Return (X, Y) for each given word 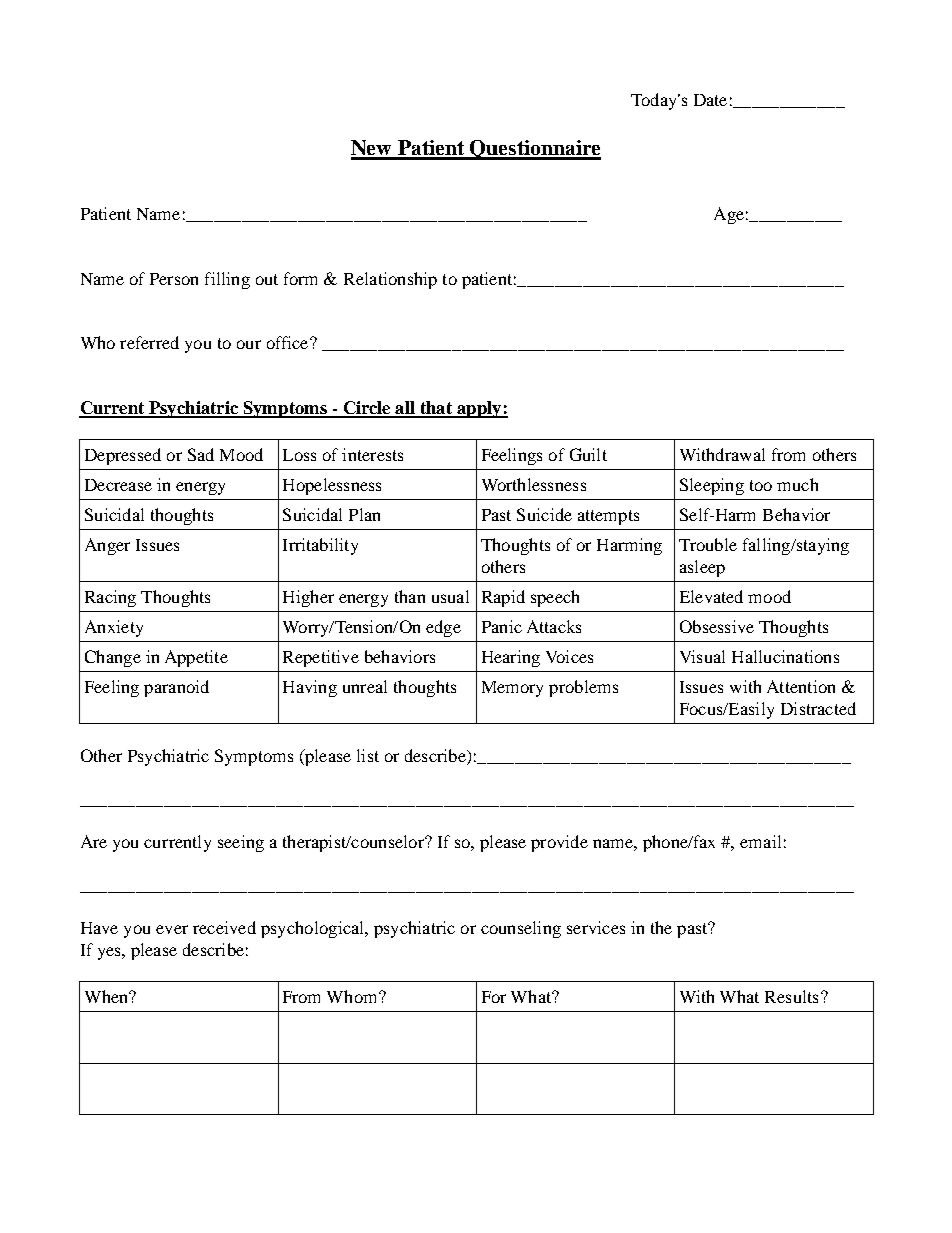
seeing (241, 843)
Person (174, 279)
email (760, 841)
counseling (521, 929)
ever (172, 929)
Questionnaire (534, 150)
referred (149, 342)
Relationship (390, 280)
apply (479, 409)
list (368, 755)
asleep (702, 568)
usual (450, 596)
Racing (110, 598)
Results (791, 996)
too (761, 485)
